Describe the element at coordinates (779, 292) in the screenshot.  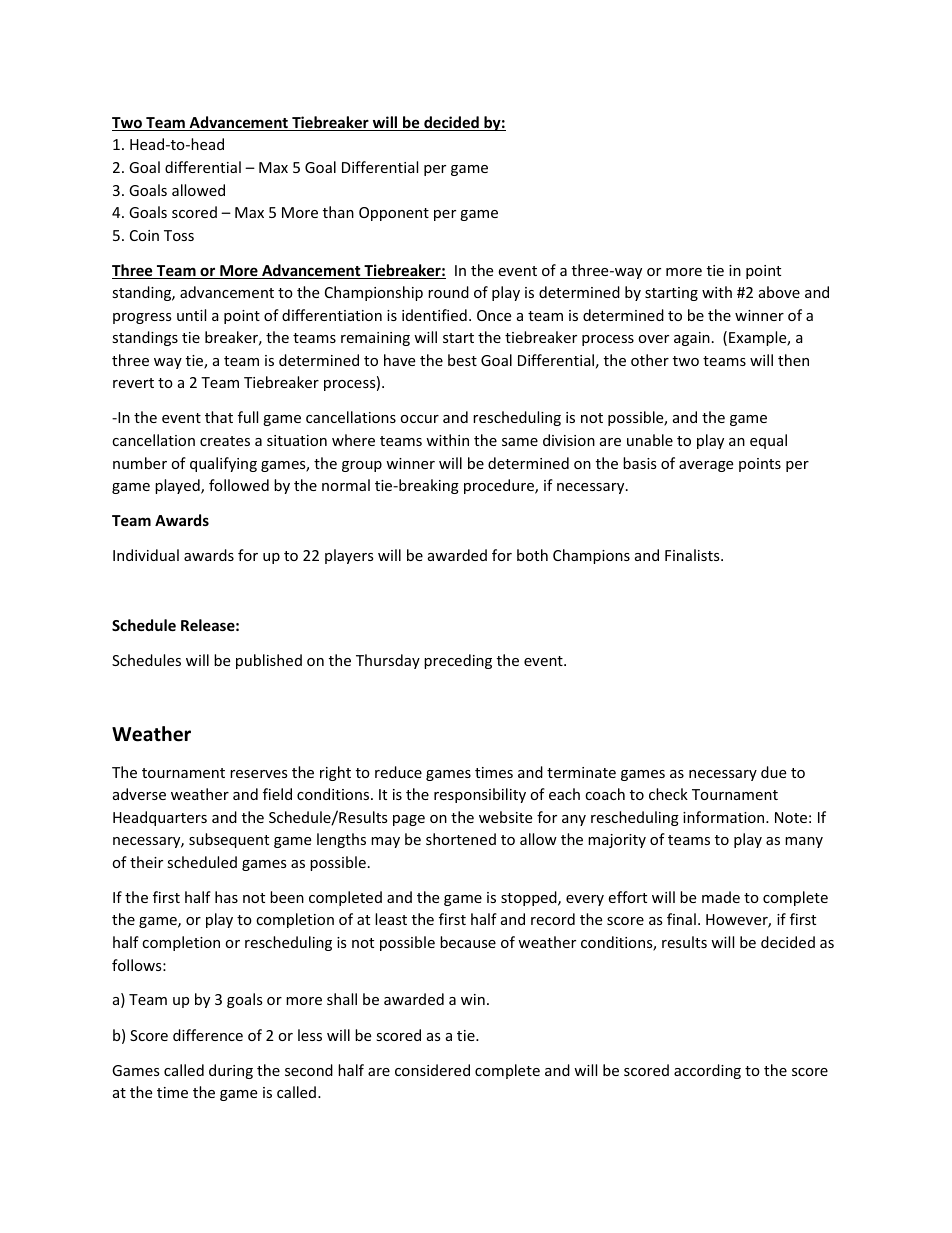
I see `above` at that location.
